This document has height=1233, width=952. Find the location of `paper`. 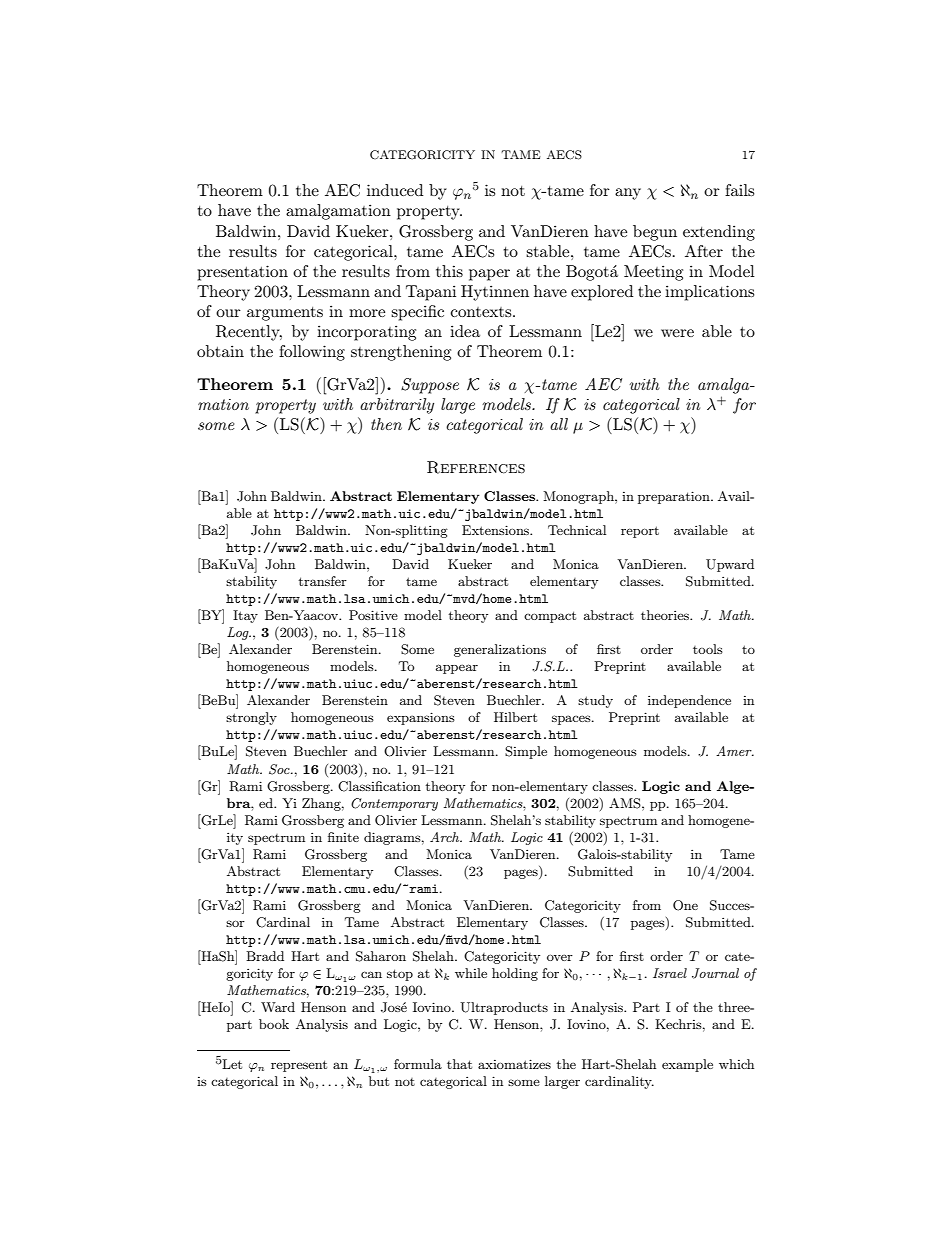

paper is located at coordinates (489, 275).
